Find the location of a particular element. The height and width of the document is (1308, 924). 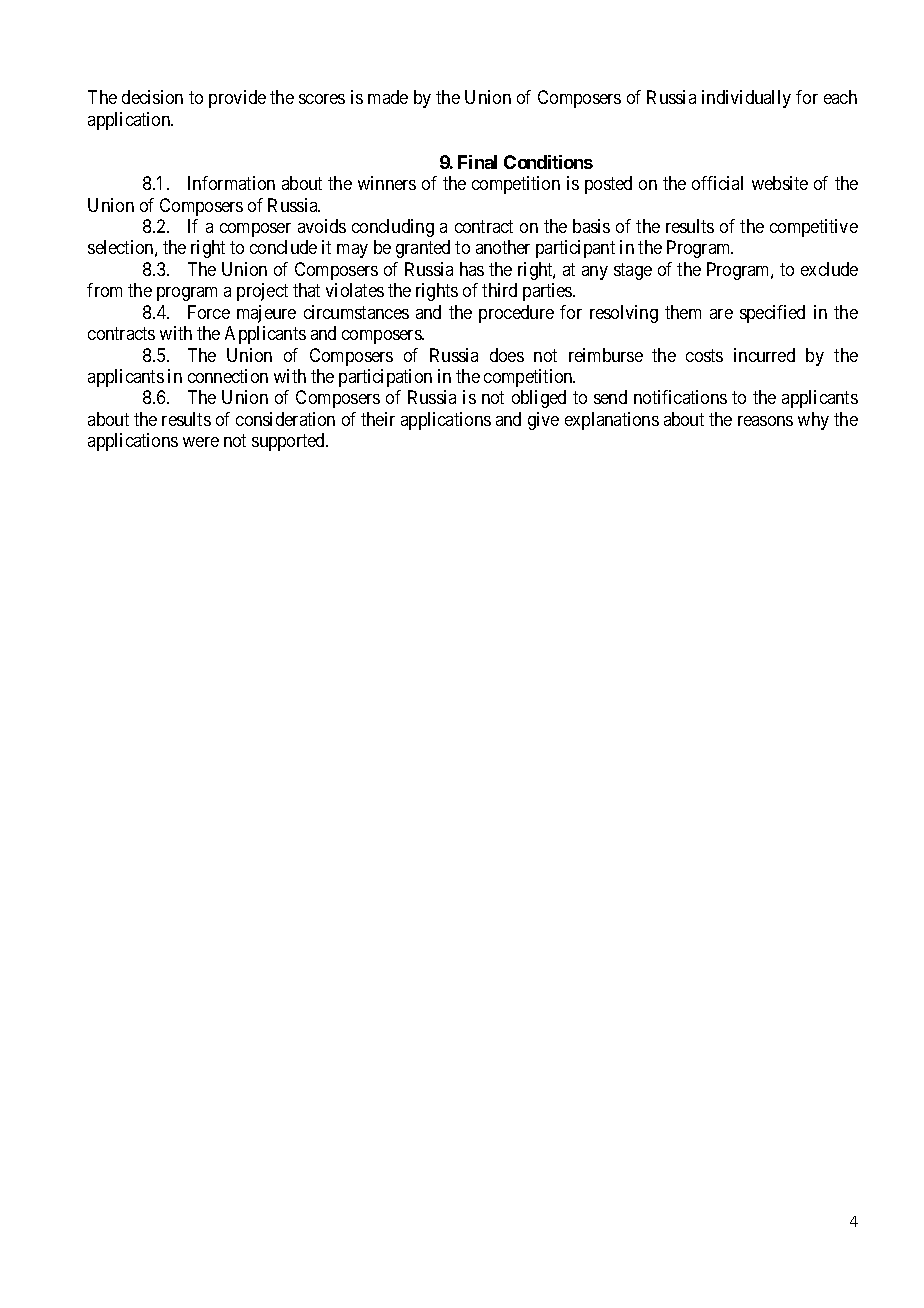

exclude is located at coordinates (829, 269).
